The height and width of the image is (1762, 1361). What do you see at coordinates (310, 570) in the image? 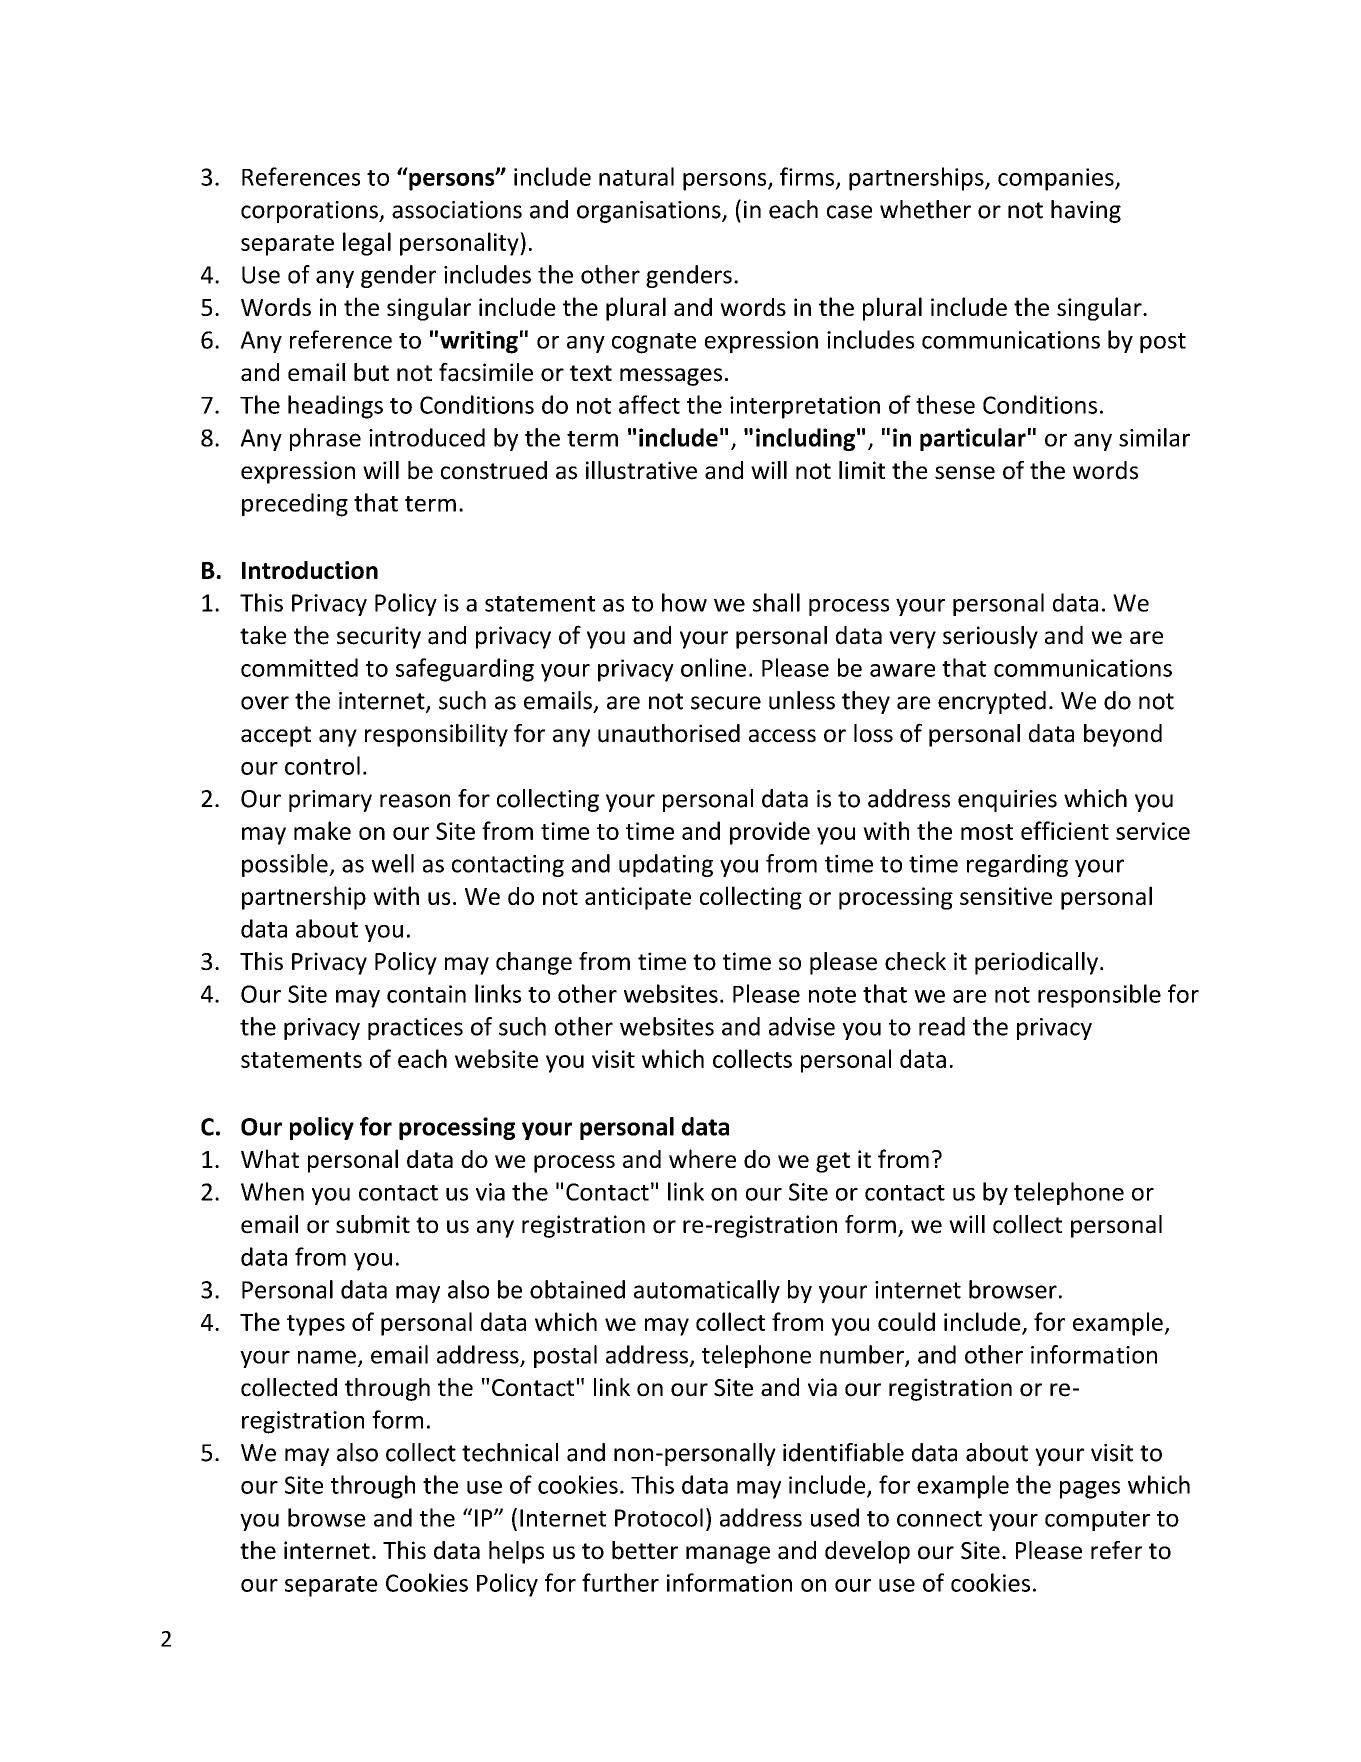
I see `Introduction` at bounding box center [310, 570].
